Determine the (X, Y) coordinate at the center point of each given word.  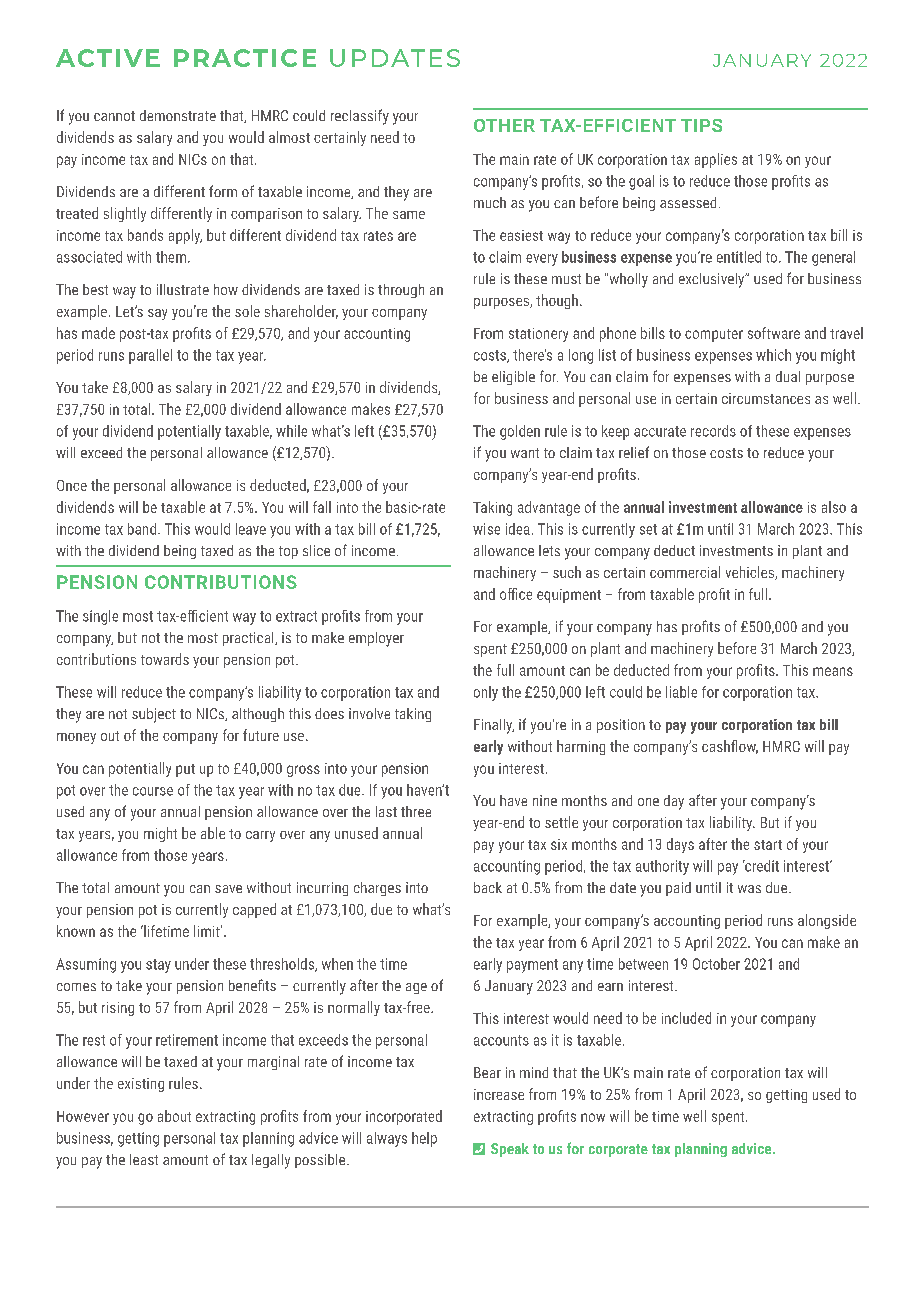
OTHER (504, 125)
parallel (150, 356)
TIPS (701, 125)
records (713, 431)
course (153, 791)
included (686, 1018)
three (416, 811)
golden (520, 432)
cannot (114, 116)
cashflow (730, 747)
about (174, 1116)
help (424, 1139)
